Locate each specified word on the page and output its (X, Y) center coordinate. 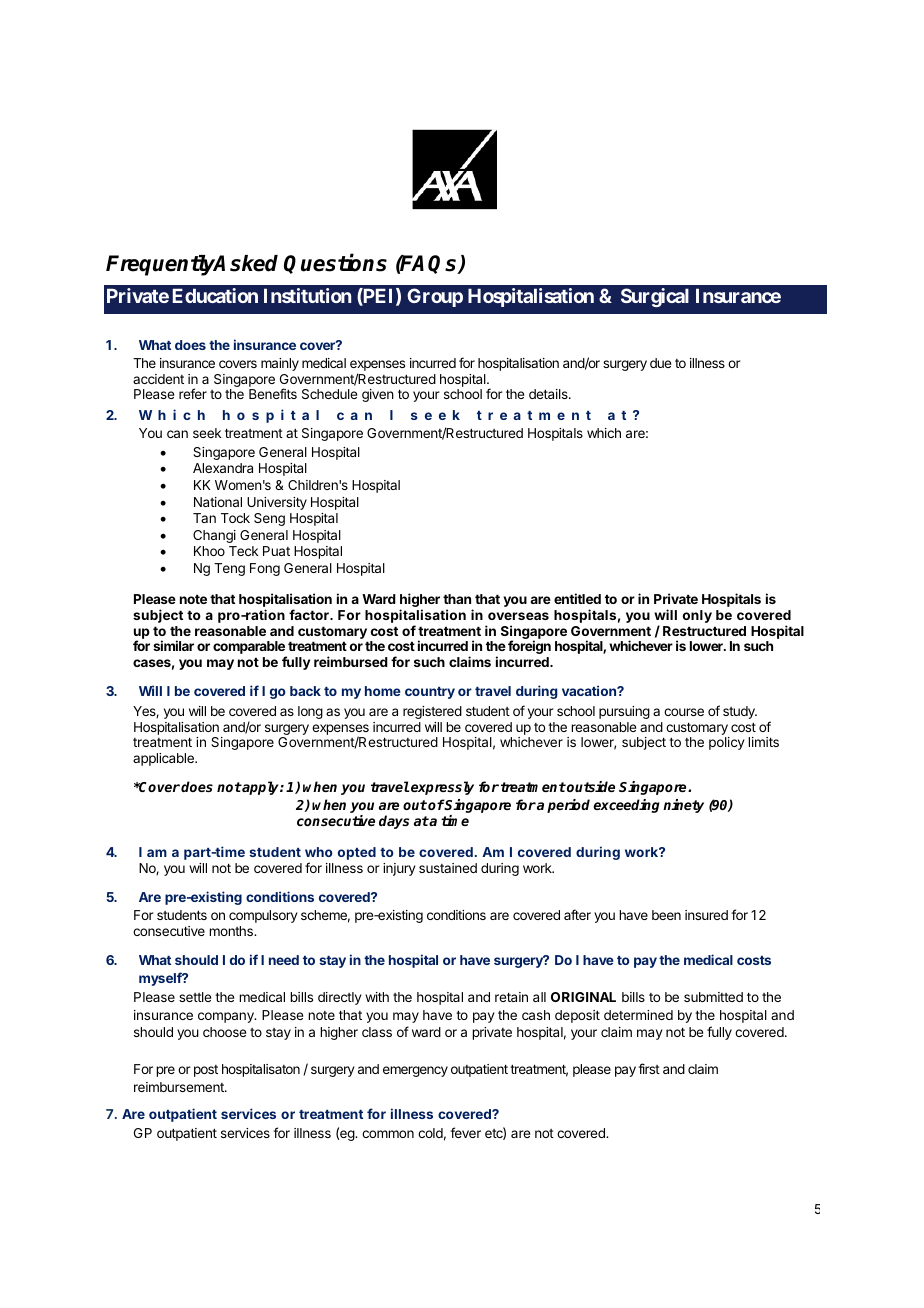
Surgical (655, 297)
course (684, 712)
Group (435, 297)
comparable (250, 649)
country (430, 693)
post (206, 1071)
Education (215, 295)
